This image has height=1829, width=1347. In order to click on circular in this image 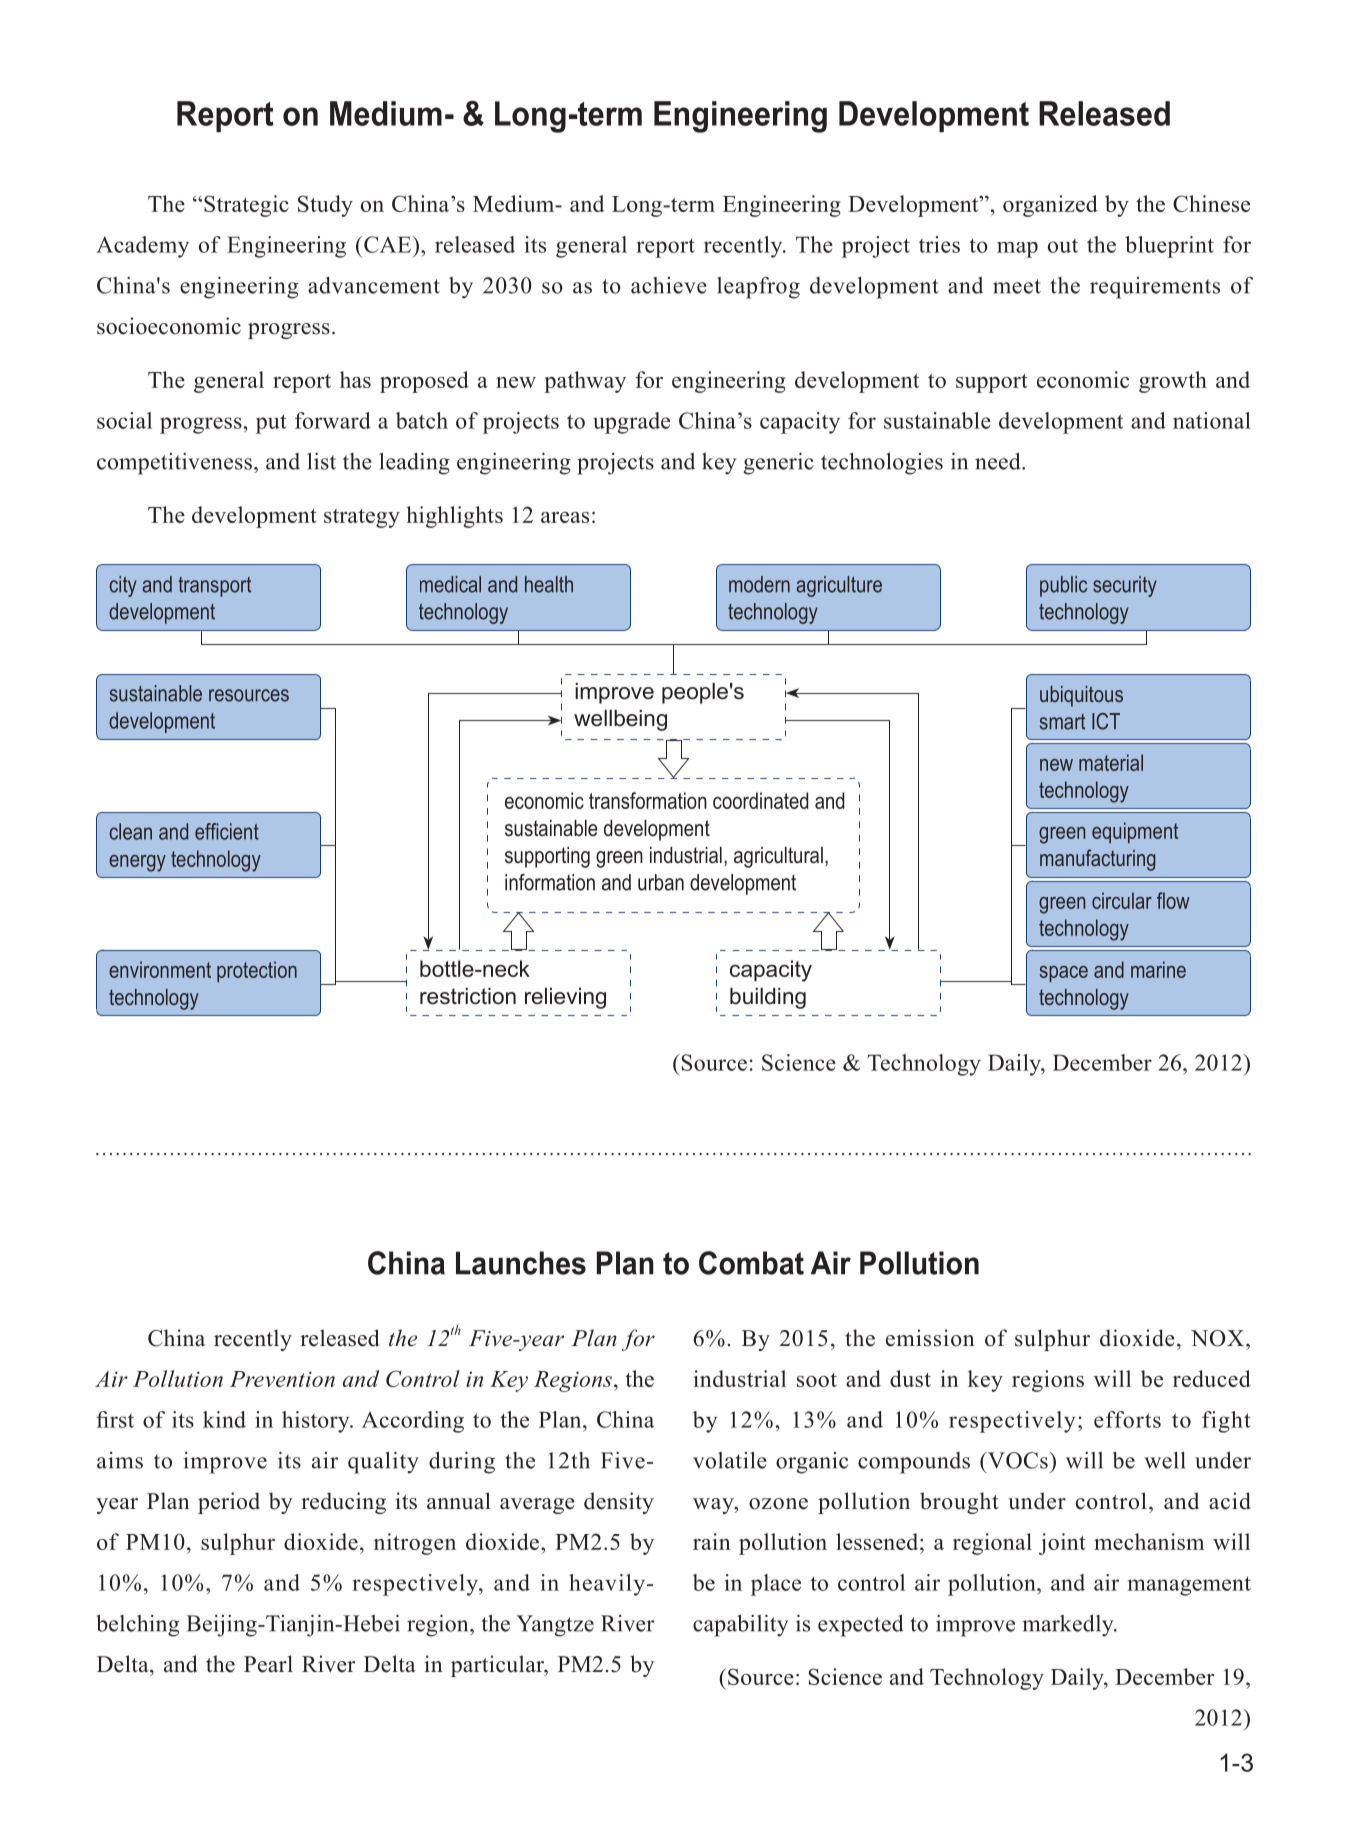, I will do `click(1122, 900)`.
